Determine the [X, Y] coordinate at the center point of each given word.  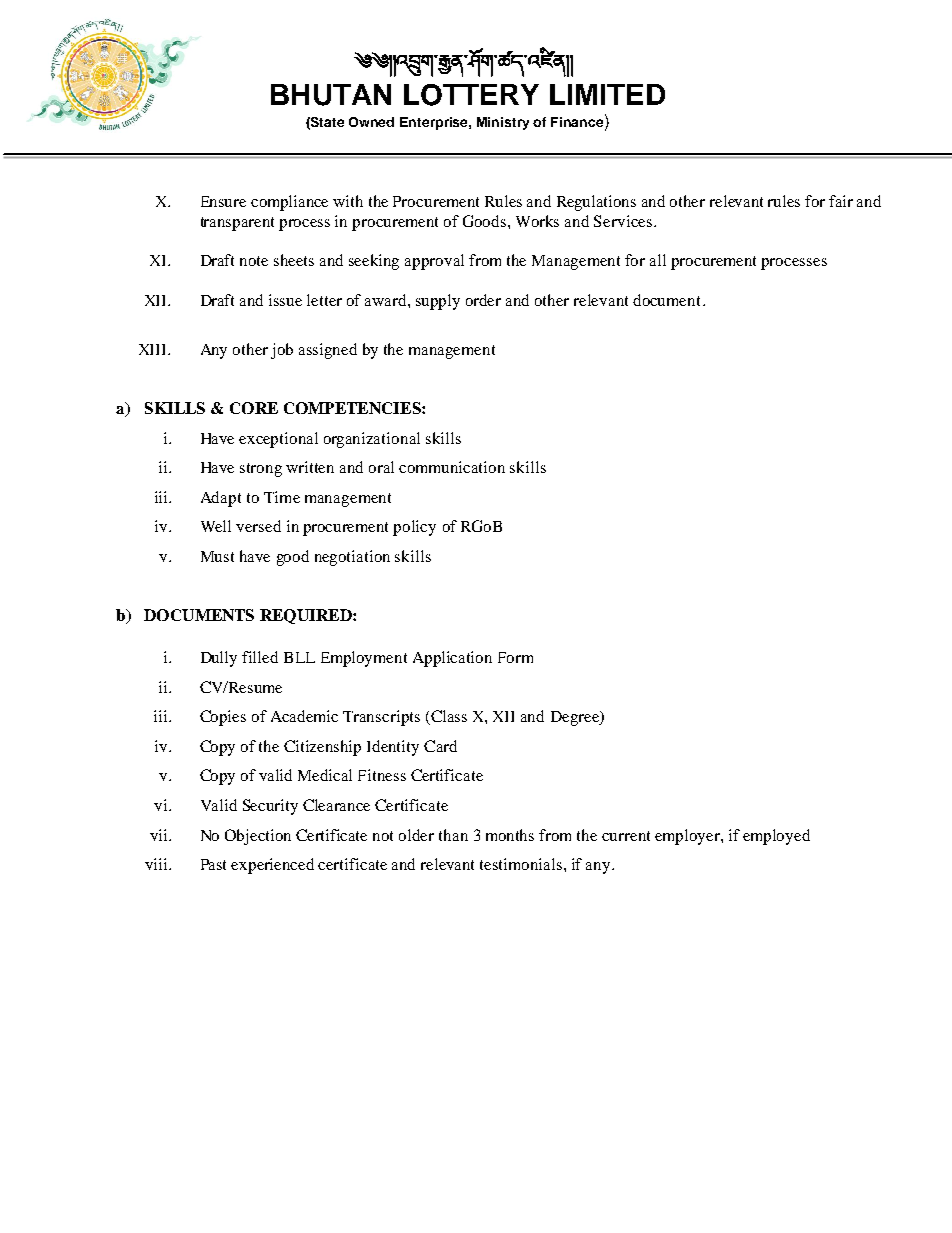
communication [452, 467]
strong [261, 470]
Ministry [503, 123]
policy [414, 528]
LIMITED [607, 94]
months [510, 835]
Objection [258, 837]
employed [776, 837]
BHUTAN [331, 95]
